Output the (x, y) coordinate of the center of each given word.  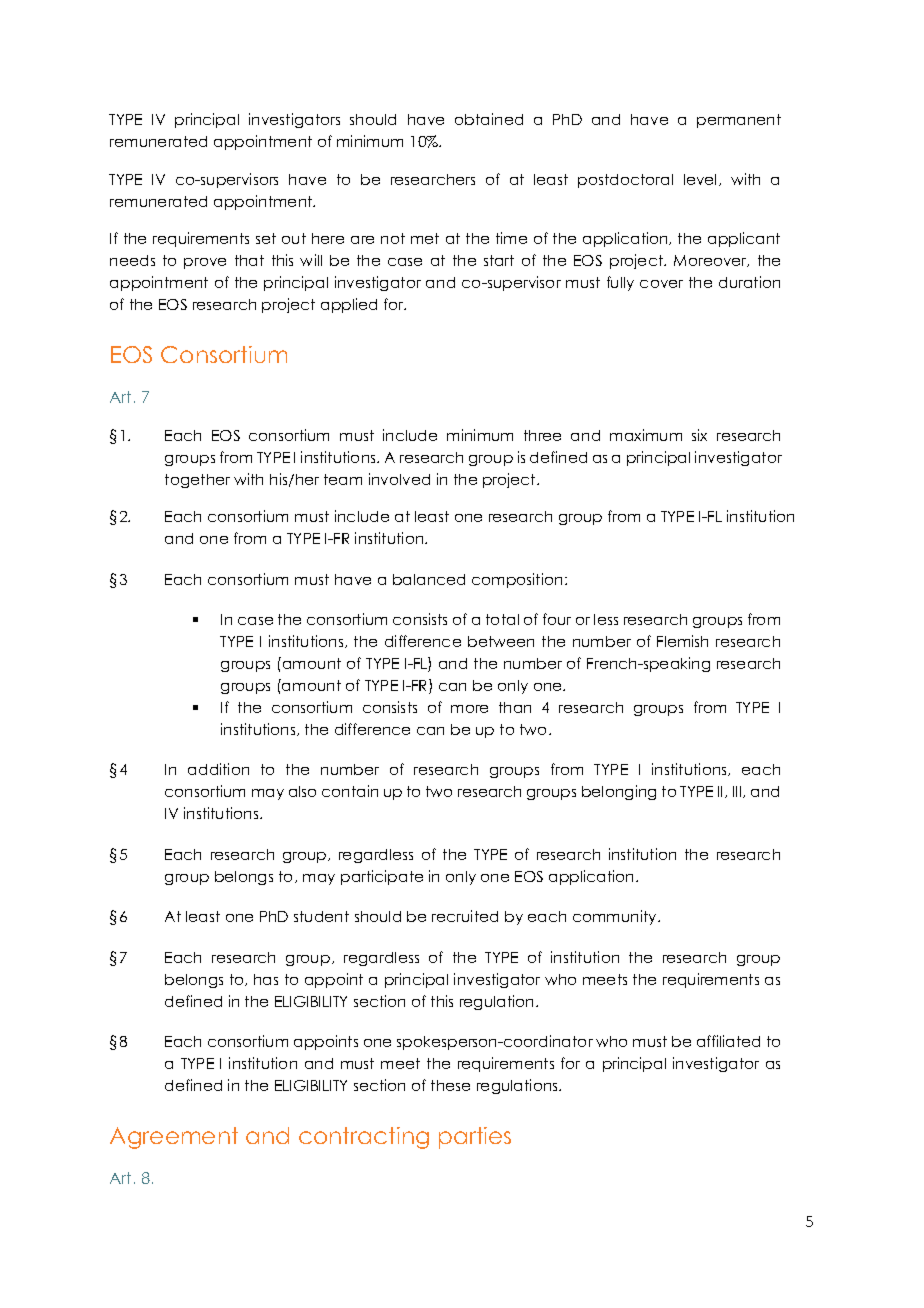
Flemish (682, 641)
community (616, 917)
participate (382, 877)
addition (218, 769)
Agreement (174, 1138)
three (542, 435)
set (266, 238)
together (197, 481)
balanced (429, 579)
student (321, 916)
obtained (489, 119)
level (702, 180)
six (699, 435)
